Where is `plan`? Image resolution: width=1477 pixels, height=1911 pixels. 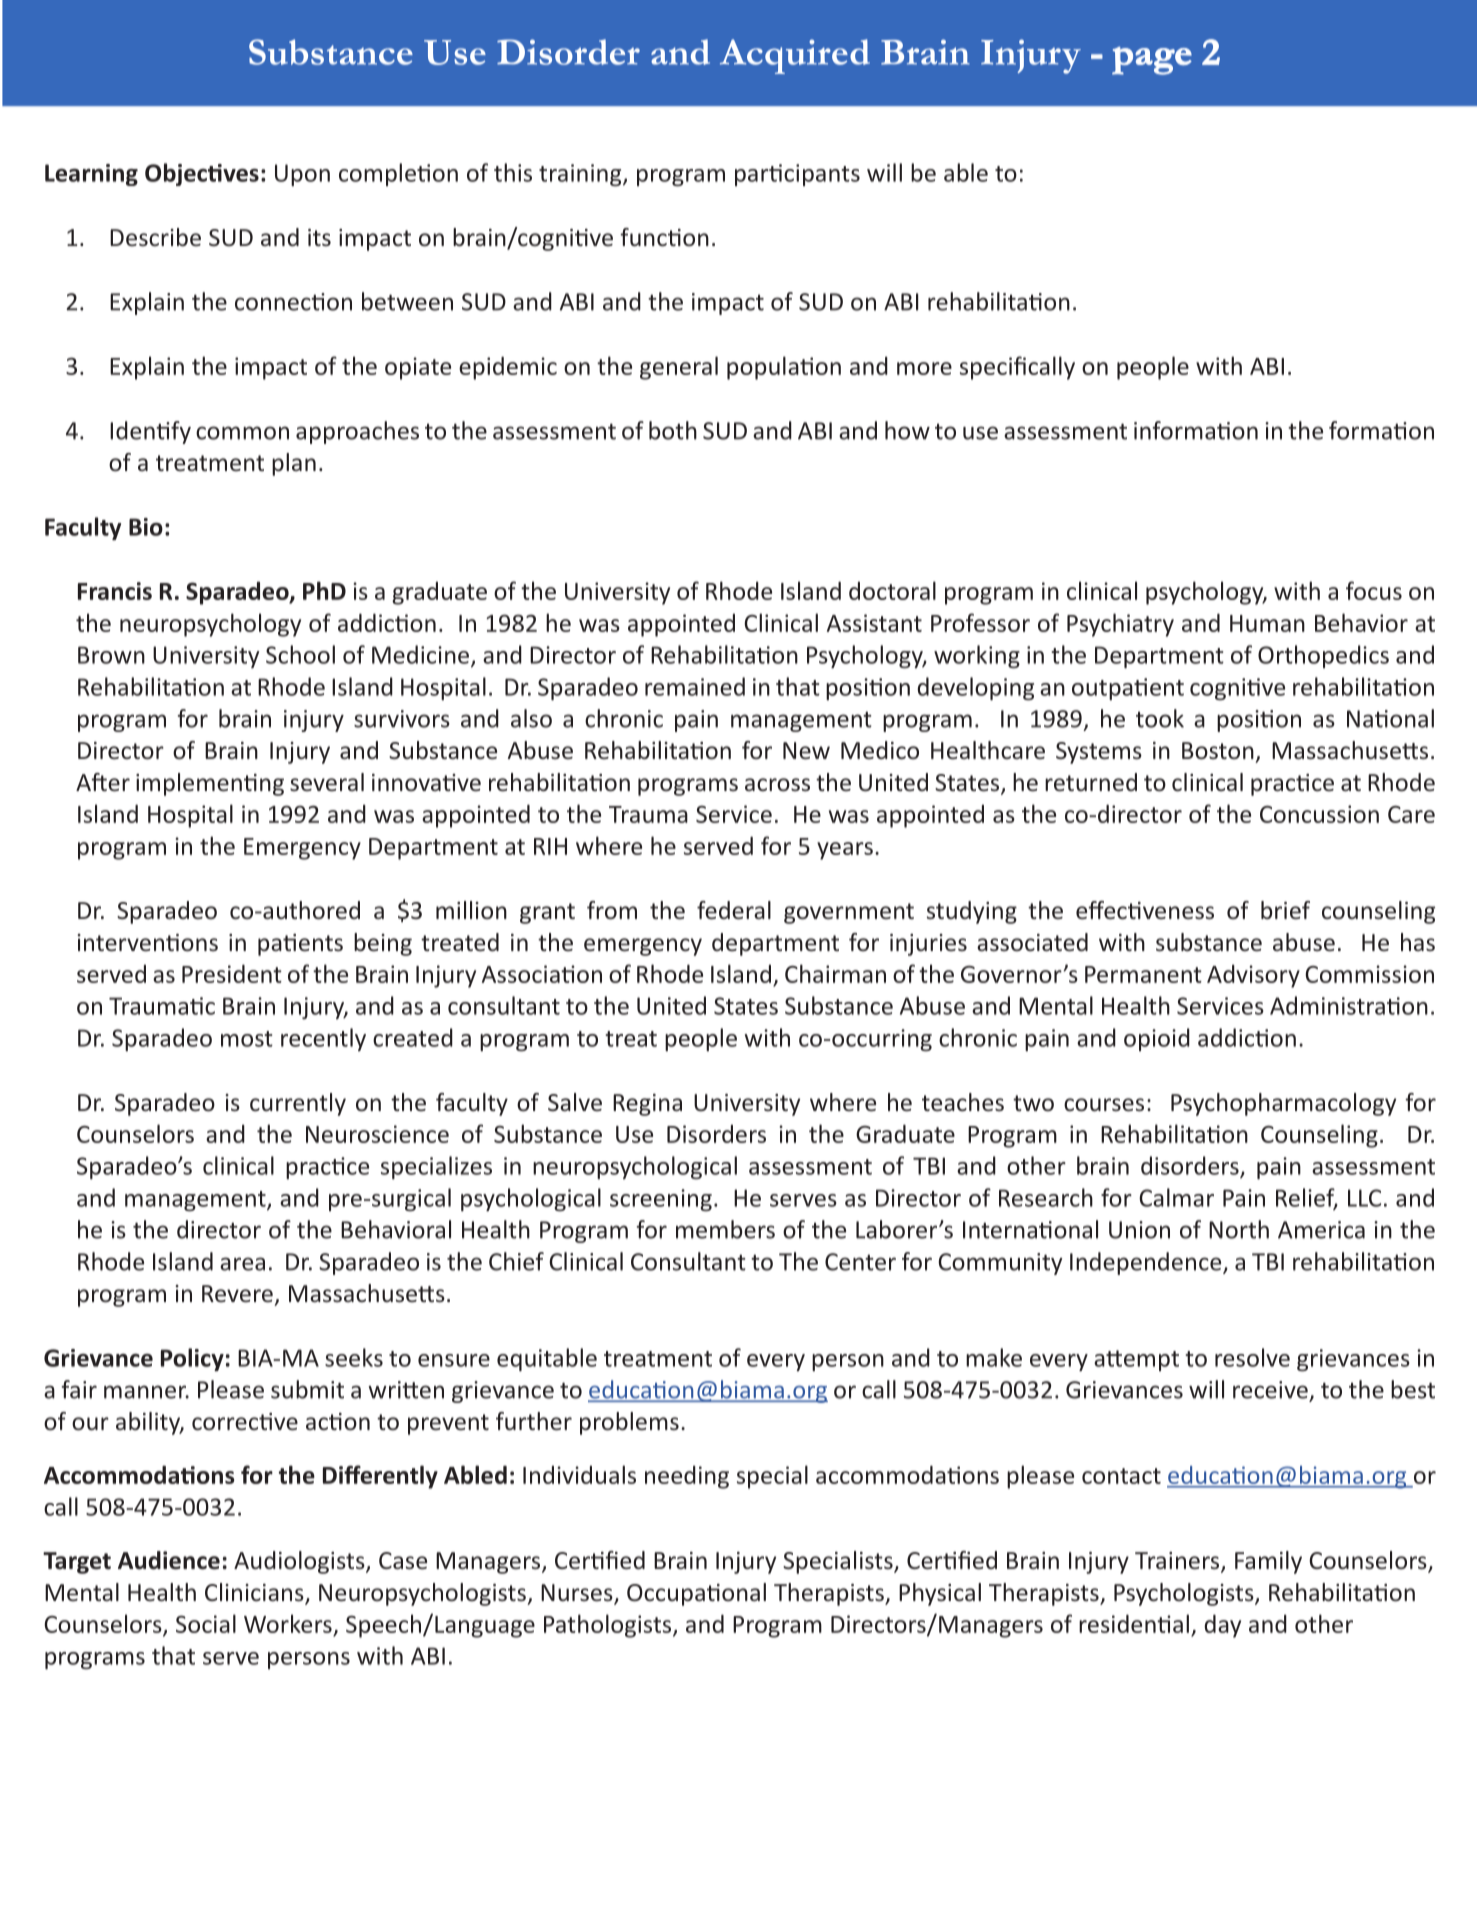
plan is located at coordinates (294, 464).
